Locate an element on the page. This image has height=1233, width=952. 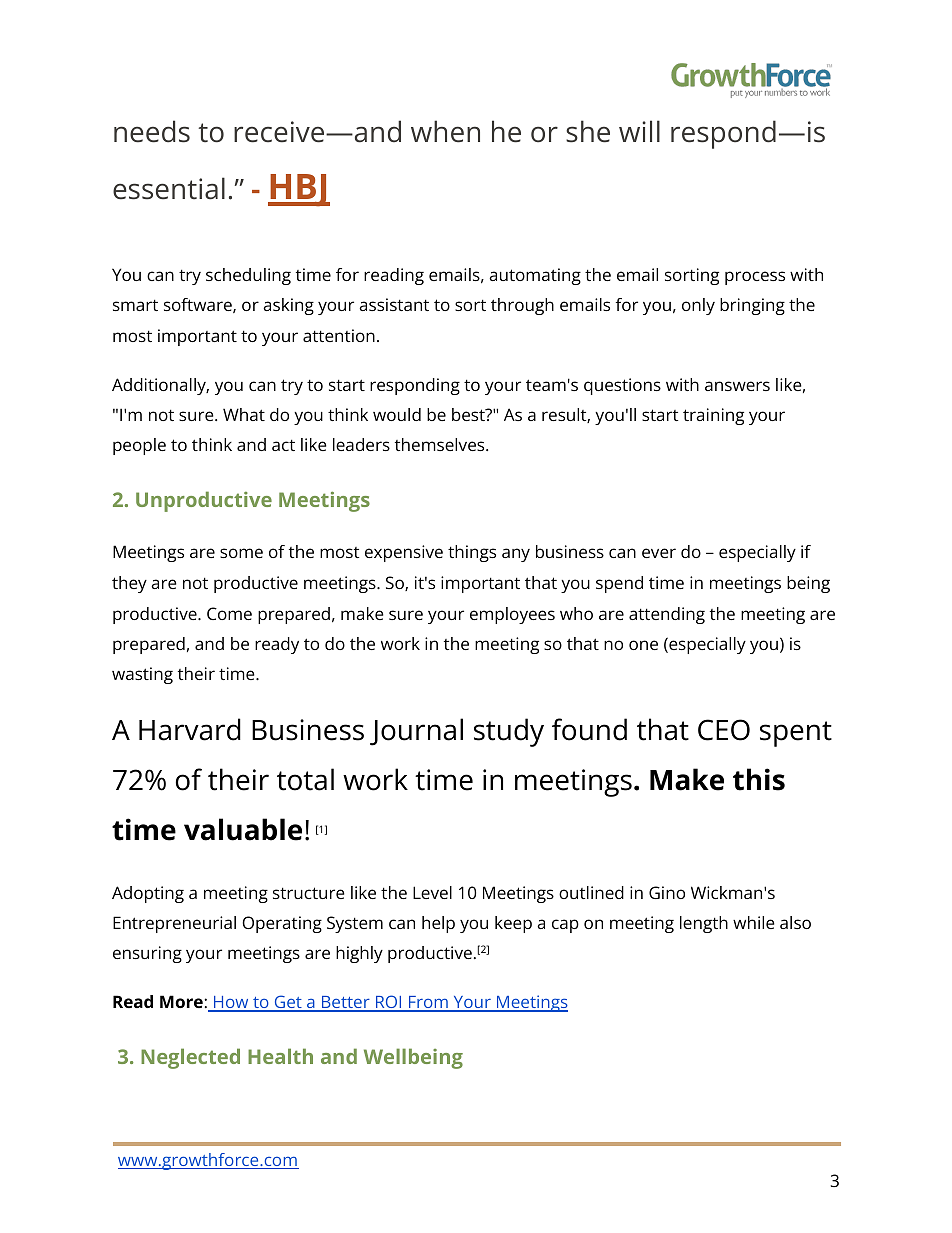
employees is located at coordinates (512, 615).
